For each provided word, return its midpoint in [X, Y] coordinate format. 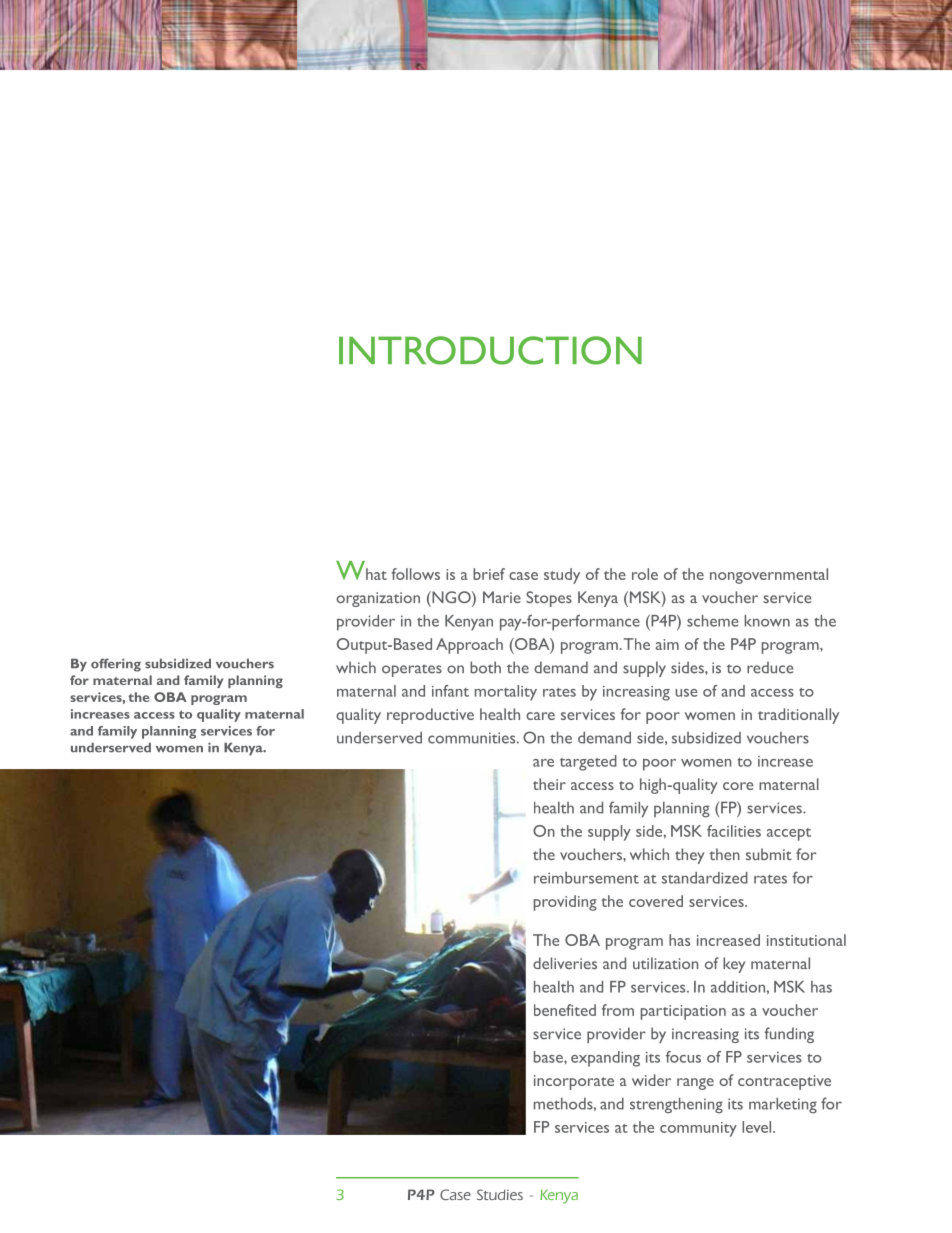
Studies [500, 1194]
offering [116, 665]
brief [489, 574]
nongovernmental [769, 576]
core [738, 786]
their [549, 784]
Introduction [490, 350]
